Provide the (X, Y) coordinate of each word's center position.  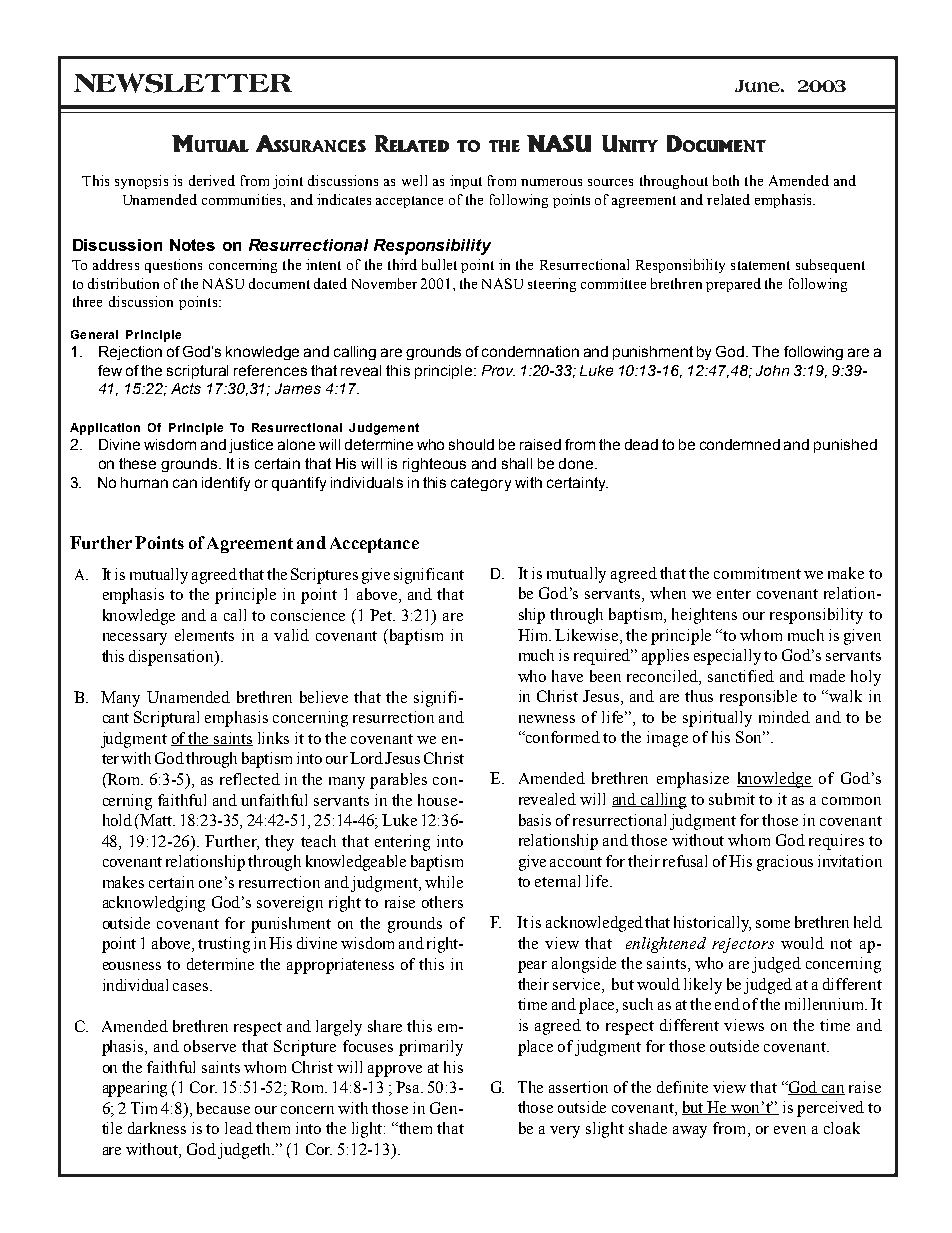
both (726, 180)
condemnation (530, 351)
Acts (186, 388)
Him (534, 635)
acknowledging (154, 904)
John (772, 370)
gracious (785, 863)
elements (204, 635)
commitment (757, 573)
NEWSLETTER (183, 83)
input (466, 182)
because (223, 1108)
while (444, 882)
